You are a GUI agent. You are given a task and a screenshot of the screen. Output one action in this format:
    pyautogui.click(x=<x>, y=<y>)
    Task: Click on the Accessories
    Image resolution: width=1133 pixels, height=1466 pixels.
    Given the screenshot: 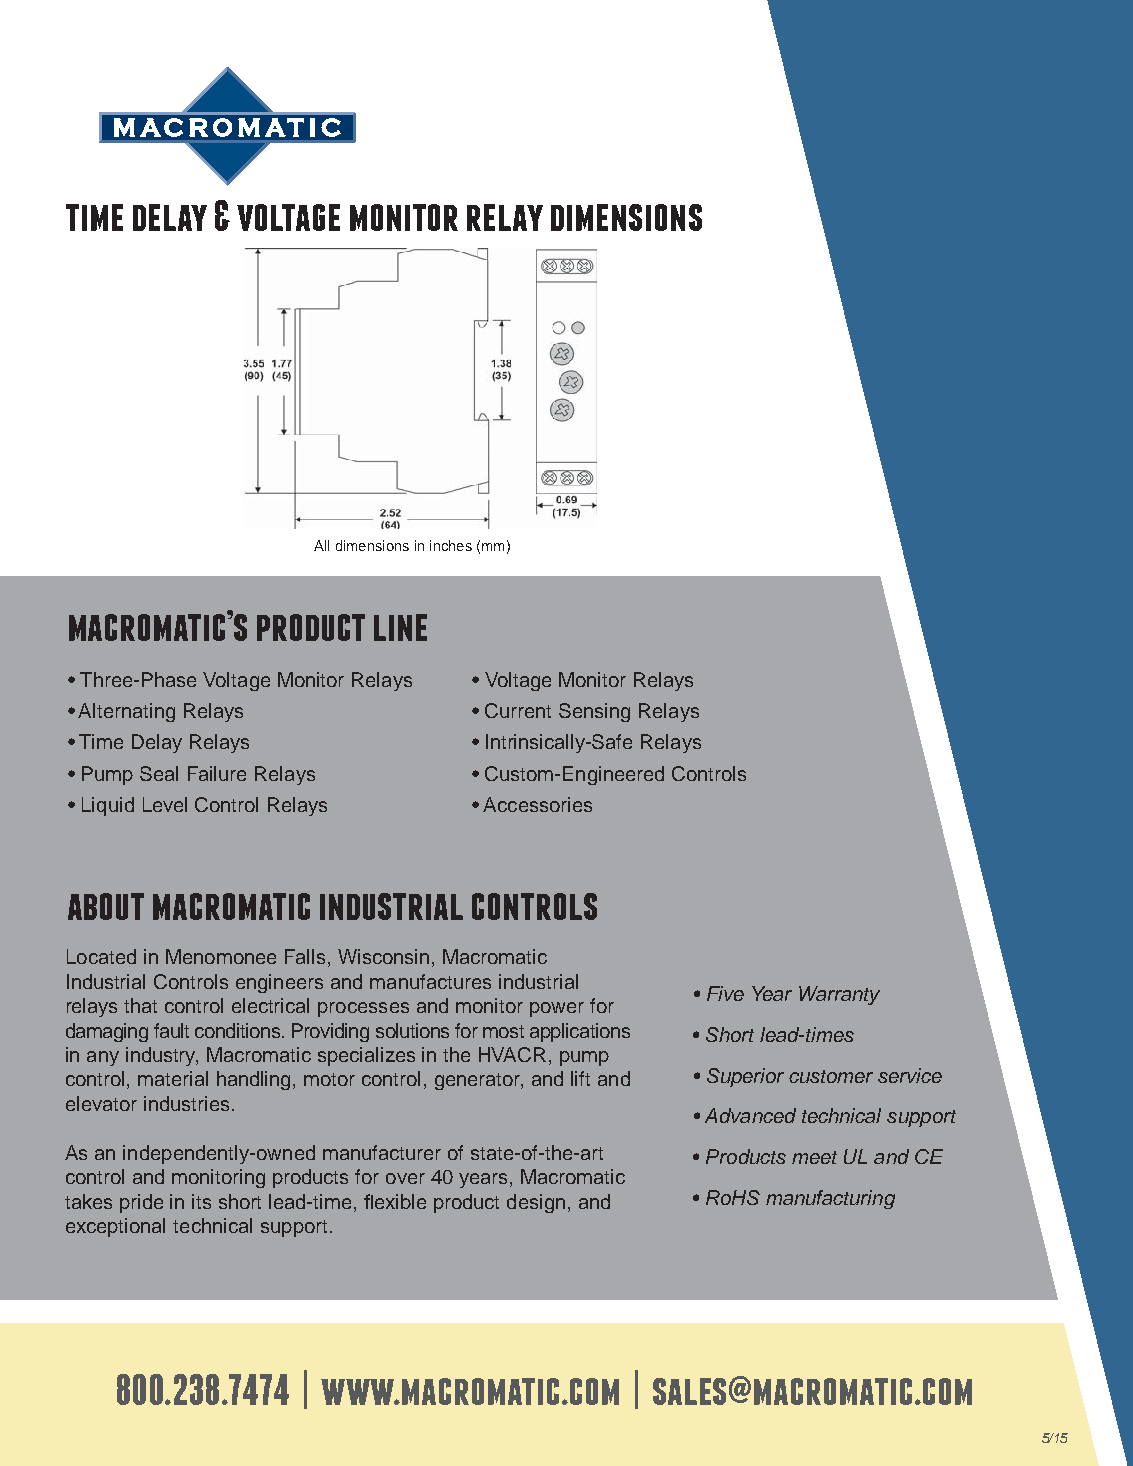 What is the action you would take?
    pyautogui.click(x=537, y=804)
